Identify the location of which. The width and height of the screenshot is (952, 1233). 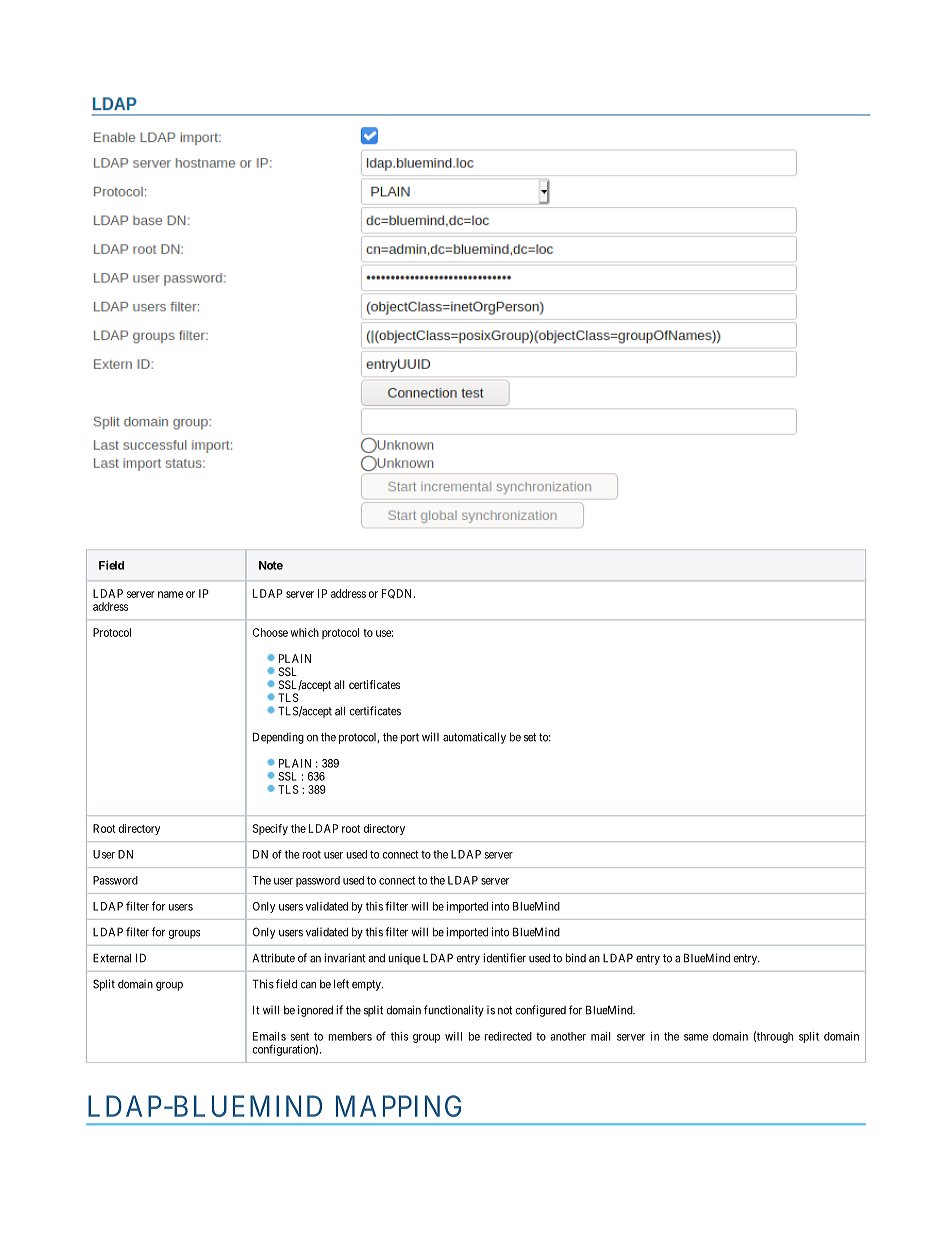
(304, 632).
